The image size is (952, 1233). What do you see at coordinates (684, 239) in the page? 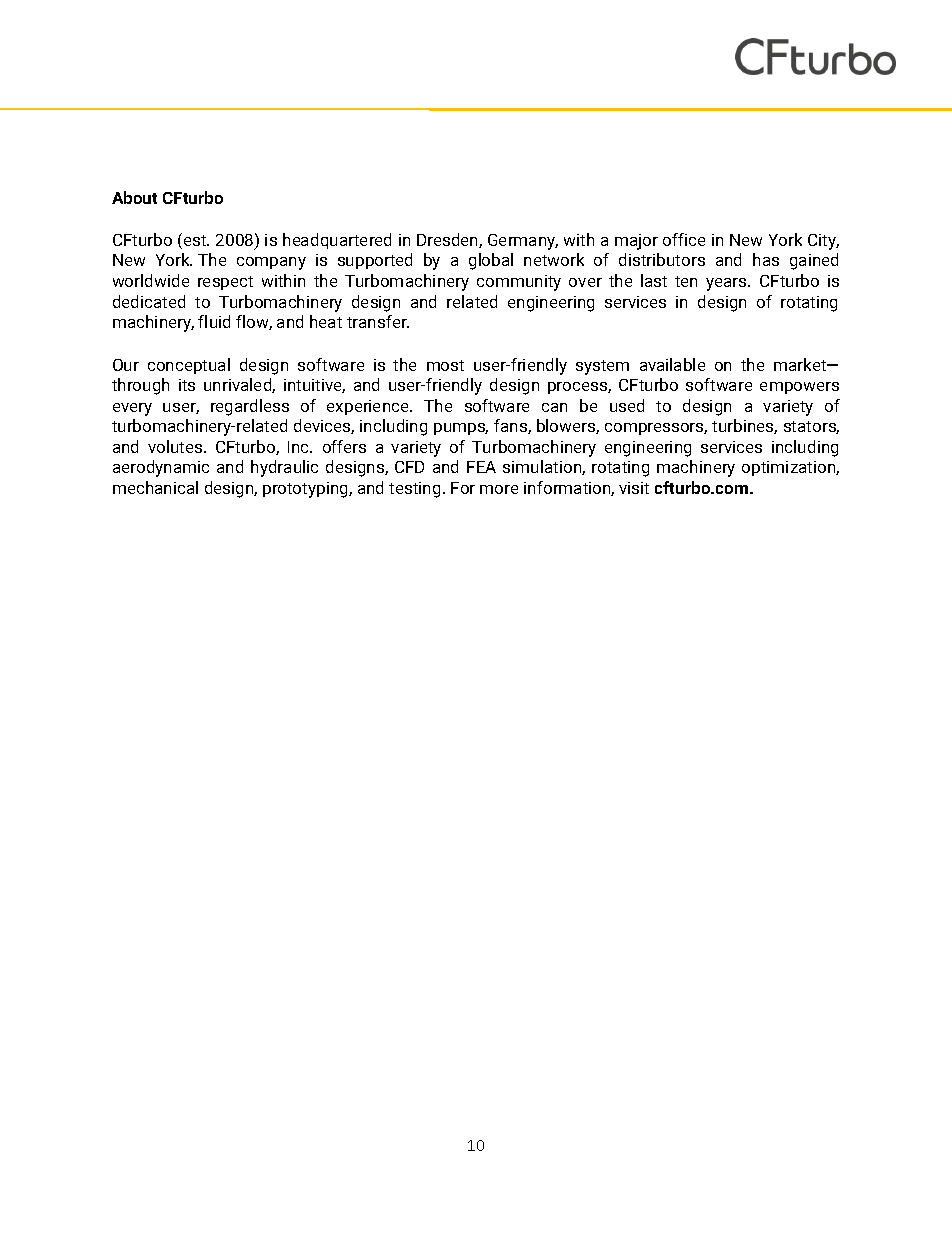
I see `office` at bounding box center [684, 239].
